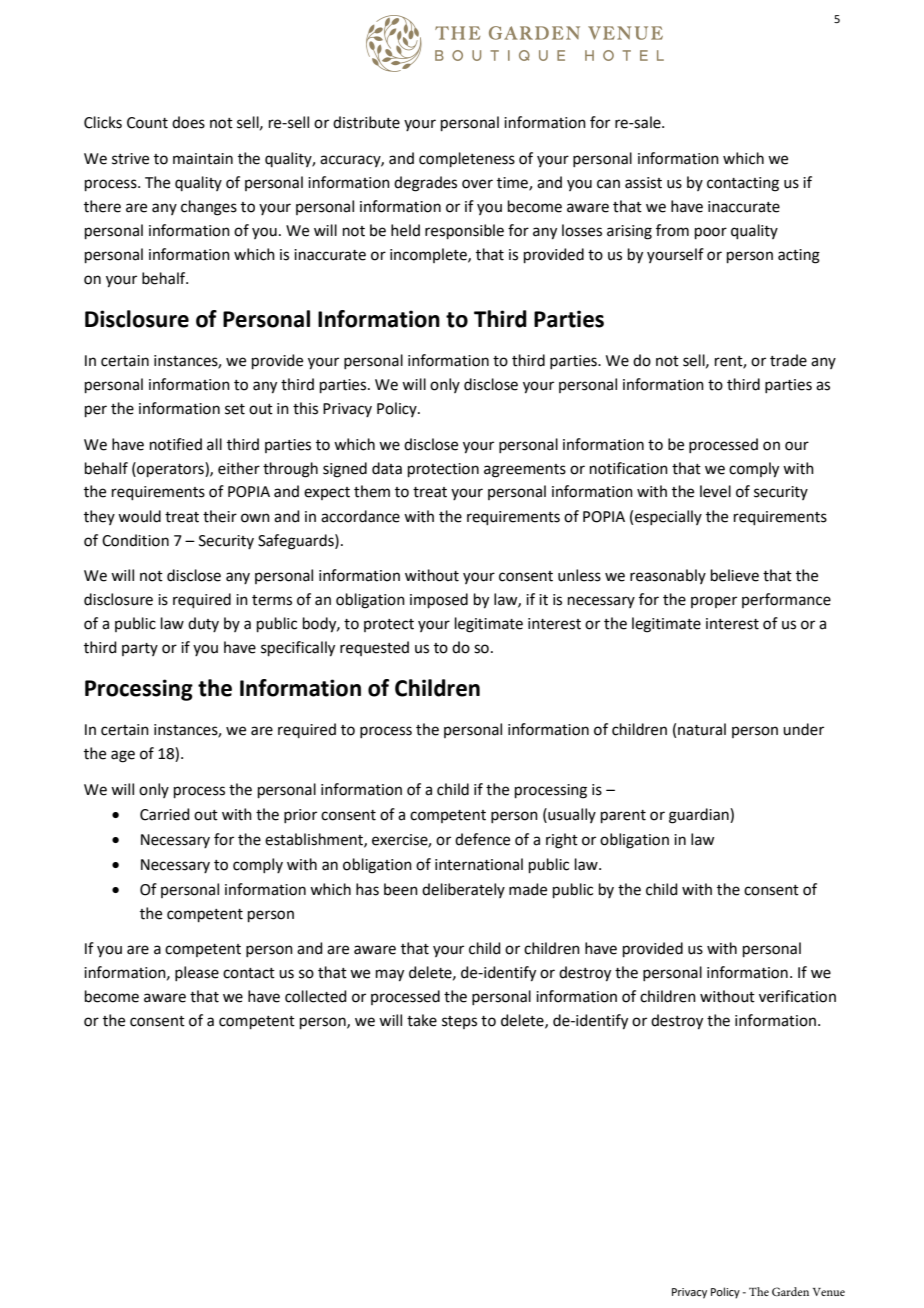  What do you see at coordinates (790, 1291) in the screenshot?
I see `Garden` at bounding box center [790, 1291].
